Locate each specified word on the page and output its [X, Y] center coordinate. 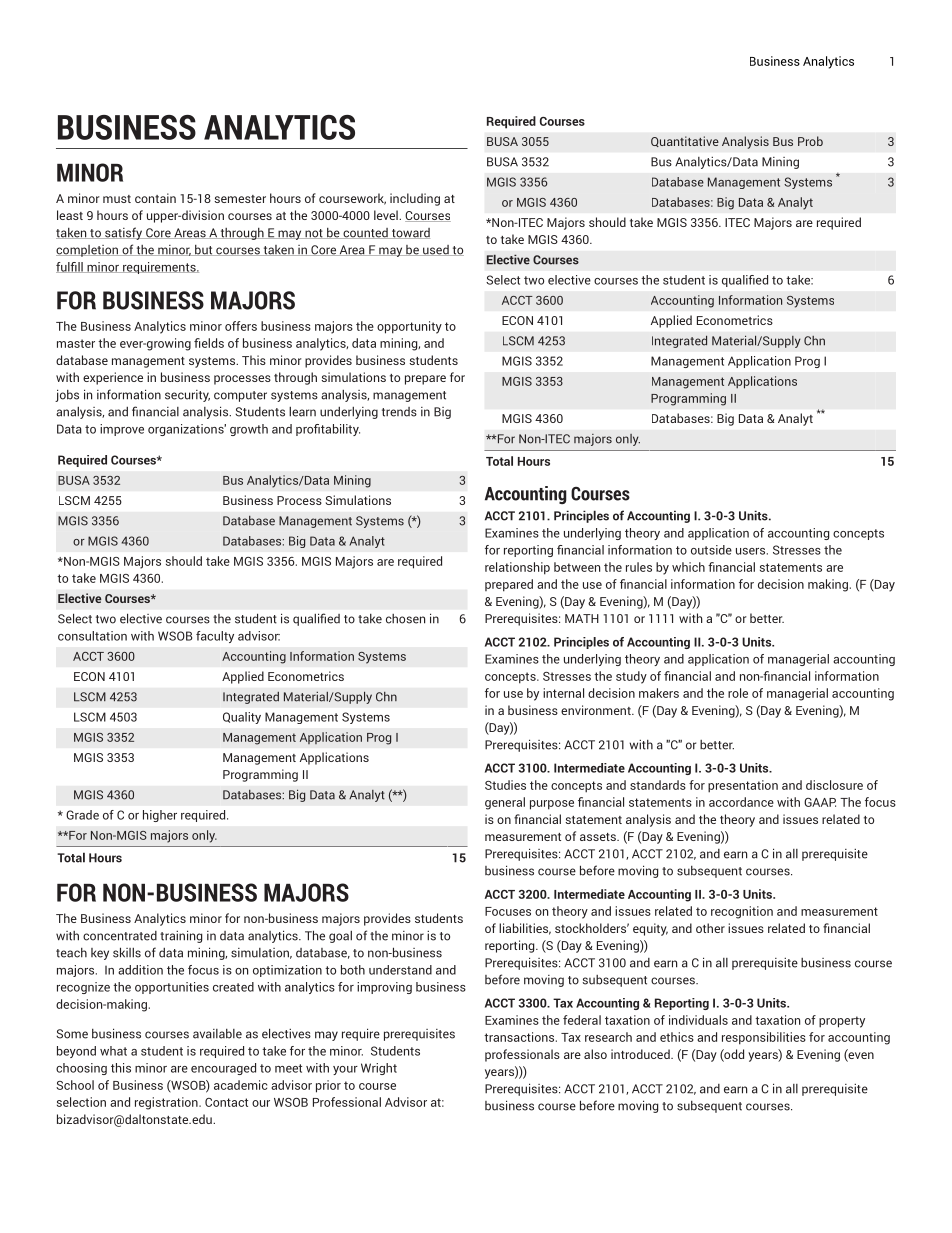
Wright [379, 1069]
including [415, 199]
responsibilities [764, 1038]
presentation [743, 786]
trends [399, 412]
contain [155, 198]
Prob [810, 141]
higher [160, 816]
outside [711, 550]
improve [122, 430]
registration [167, 1103]
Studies [505, 785]
